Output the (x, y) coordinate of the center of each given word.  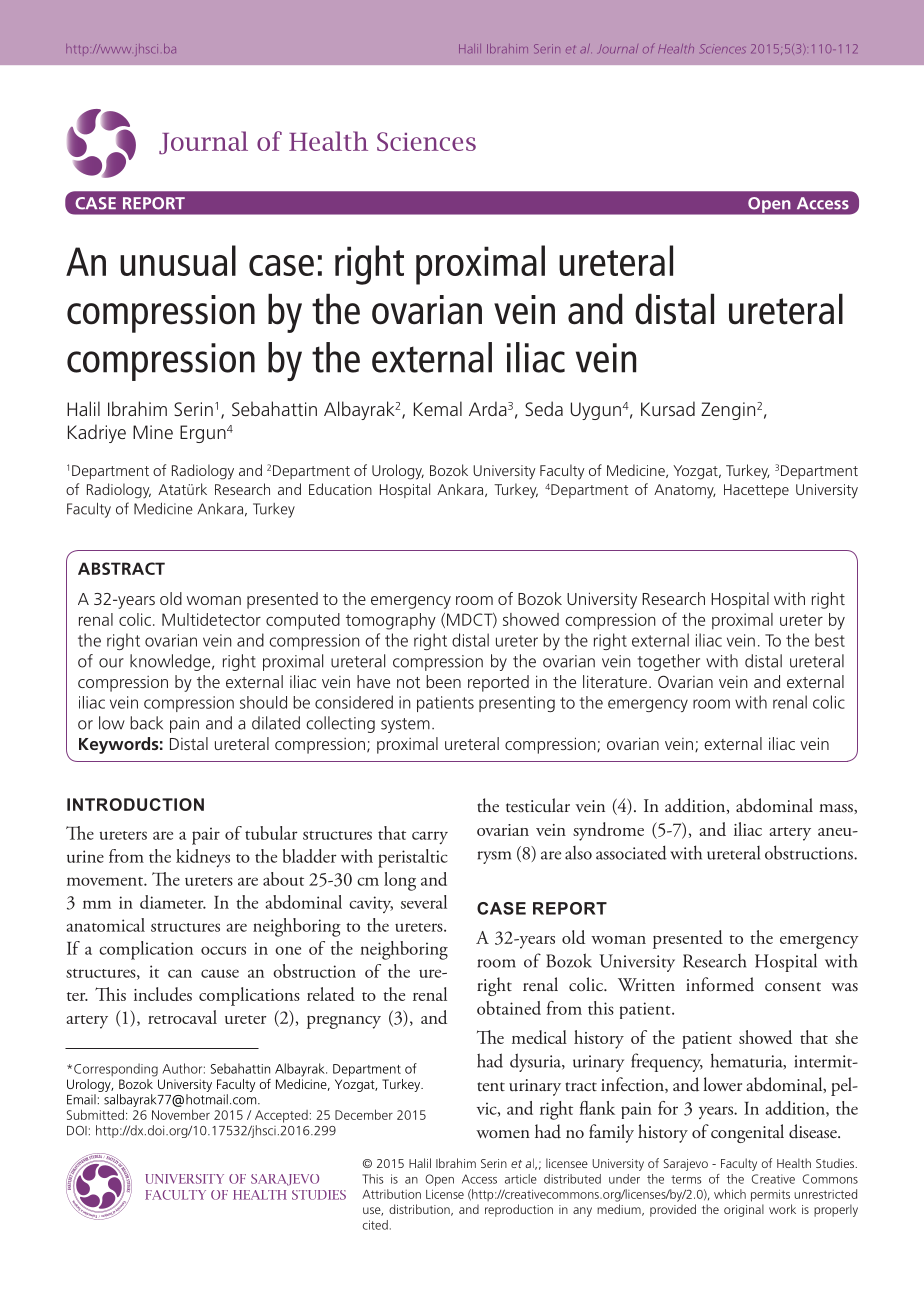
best (830, 640)
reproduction (519, 1210)
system (405, 725)
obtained (509, 1008)
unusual (178, 260)
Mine (153, 432)
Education (340, 489)
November (181, 1114)
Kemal (438, 408)
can (180, 973)
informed (720, 984)
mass (837, 808)
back (146, 723)
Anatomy (684, 491)
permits (770, 1195)
